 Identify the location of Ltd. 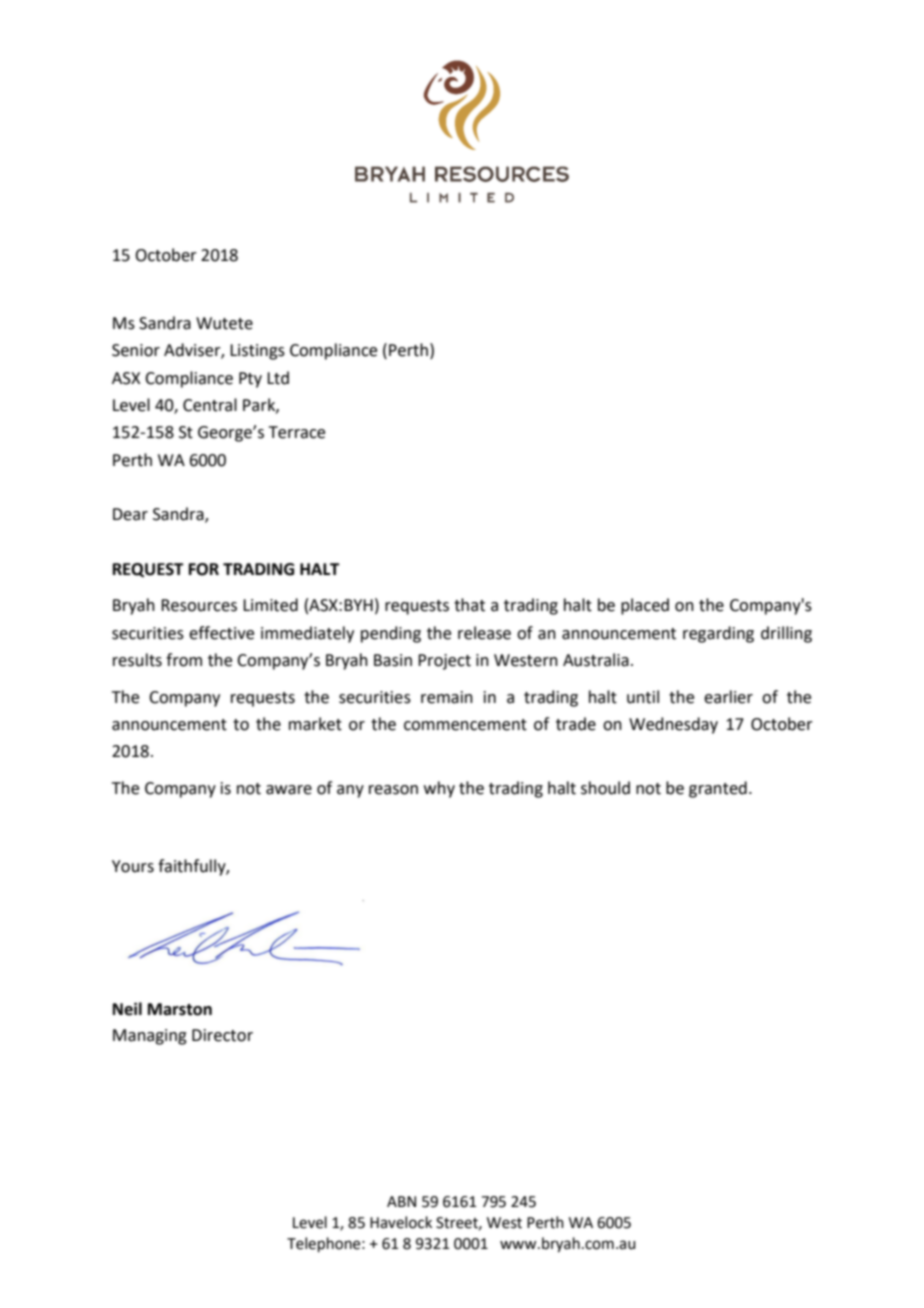
(278, 378).
